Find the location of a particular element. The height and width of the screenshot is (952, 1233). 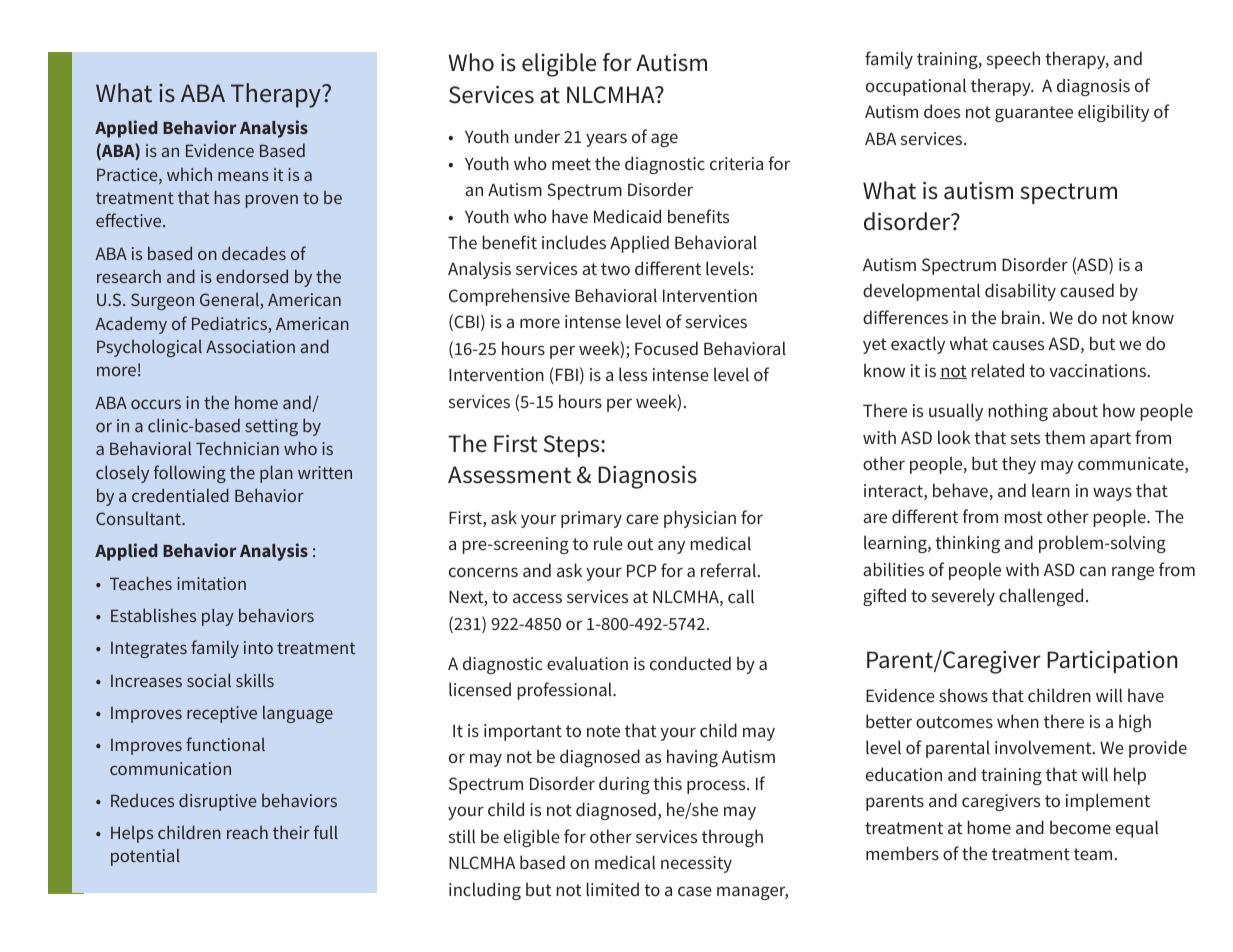

team is located at coordinates (1093, 854).
